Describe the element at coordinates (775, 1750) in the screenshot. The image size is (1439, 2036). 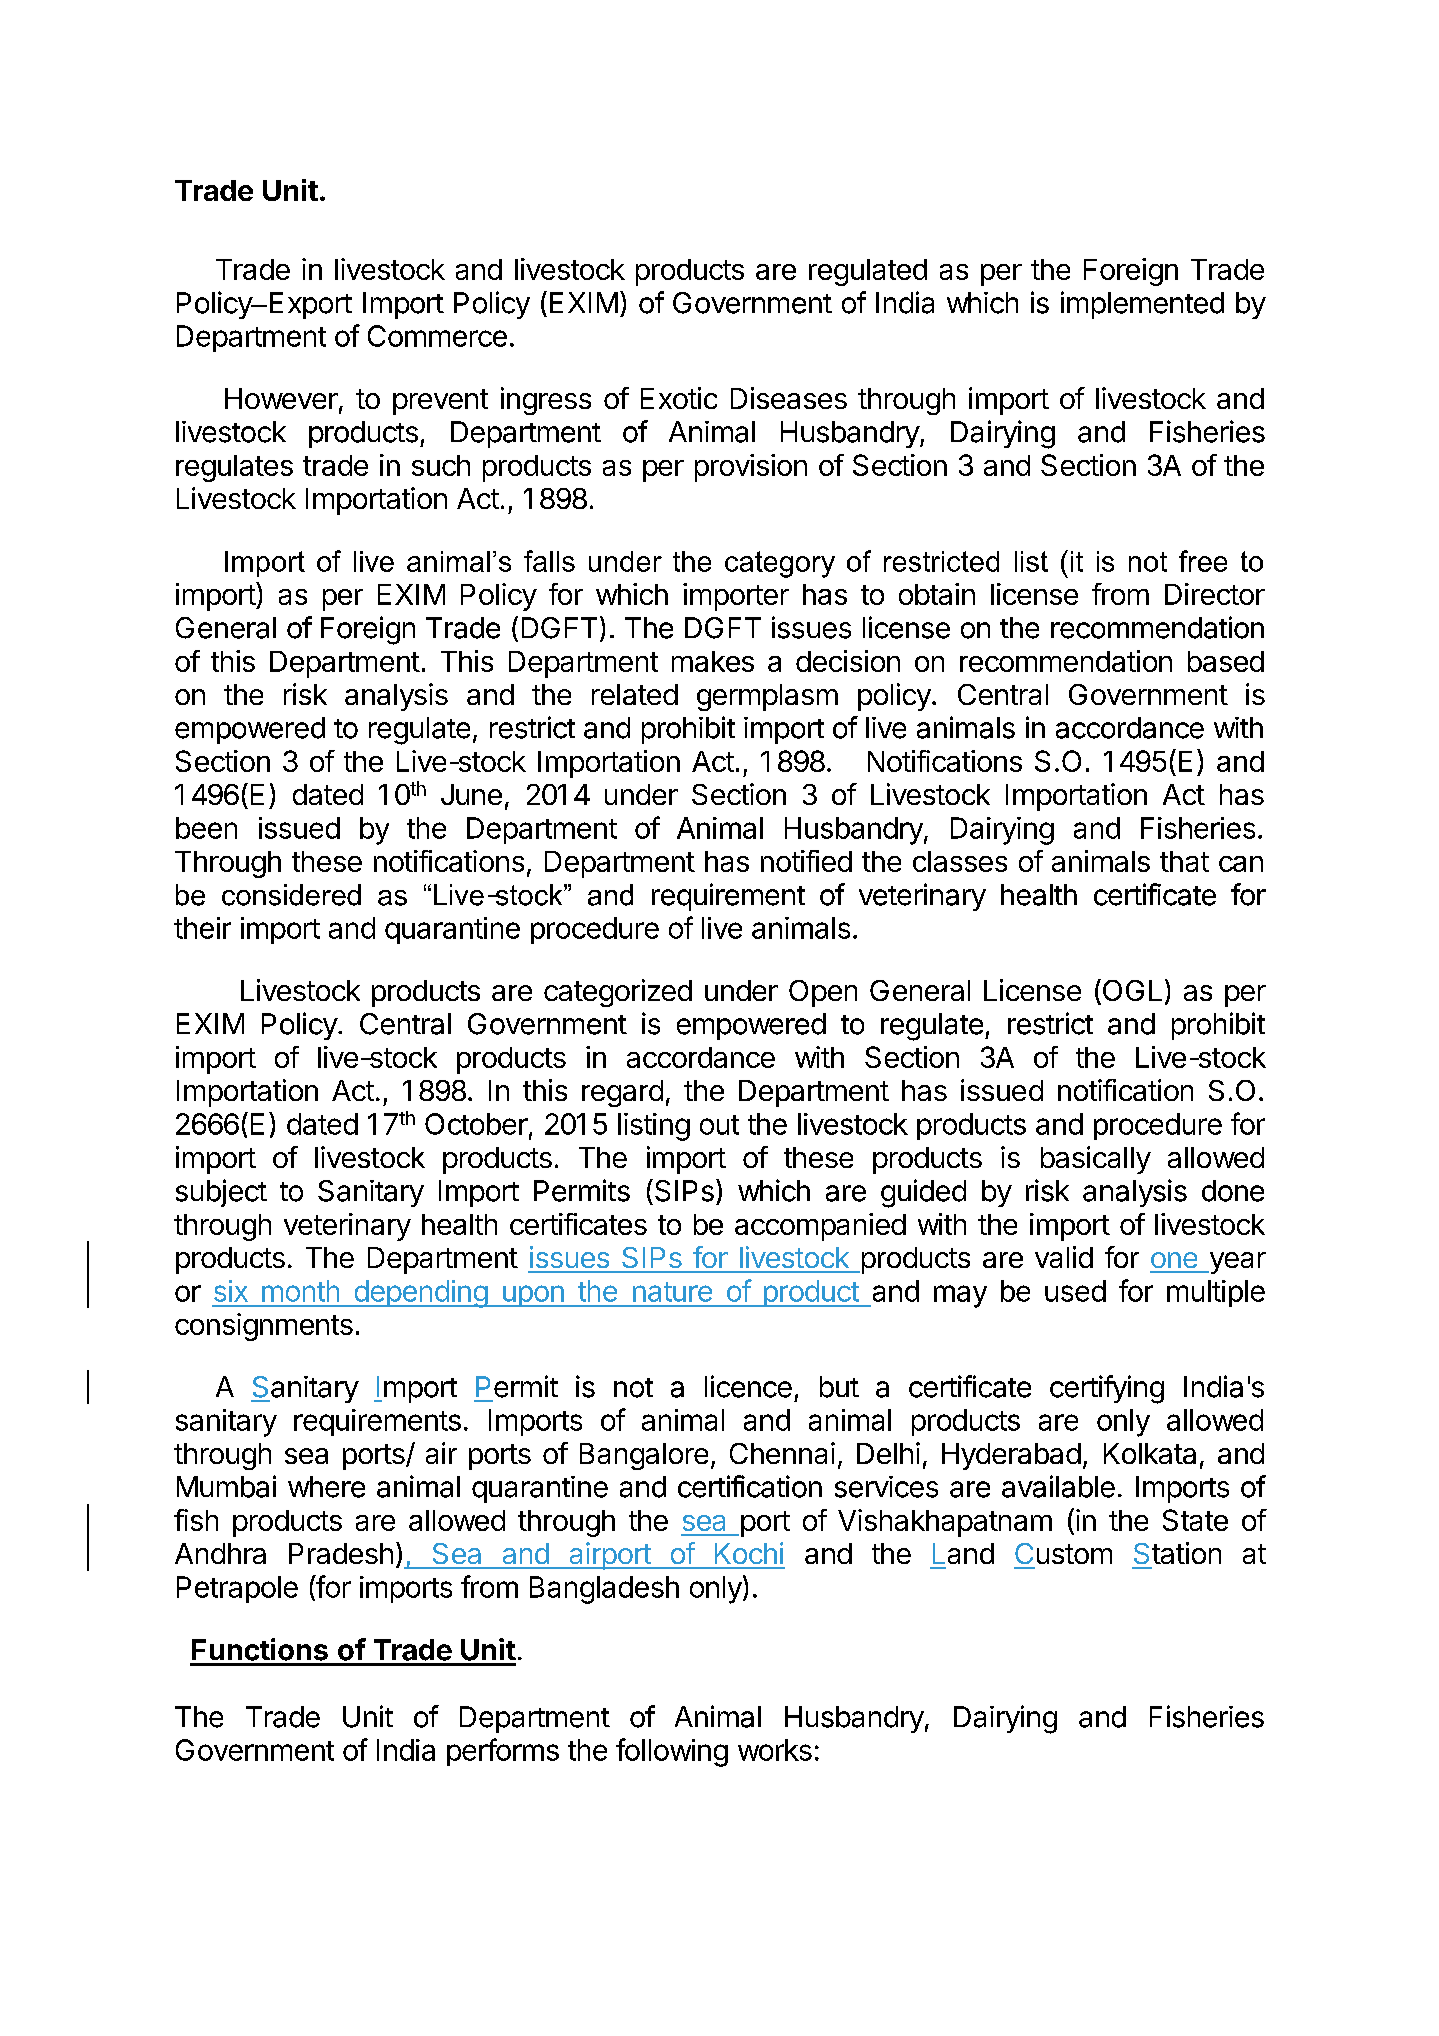
I see `works` at that location.
